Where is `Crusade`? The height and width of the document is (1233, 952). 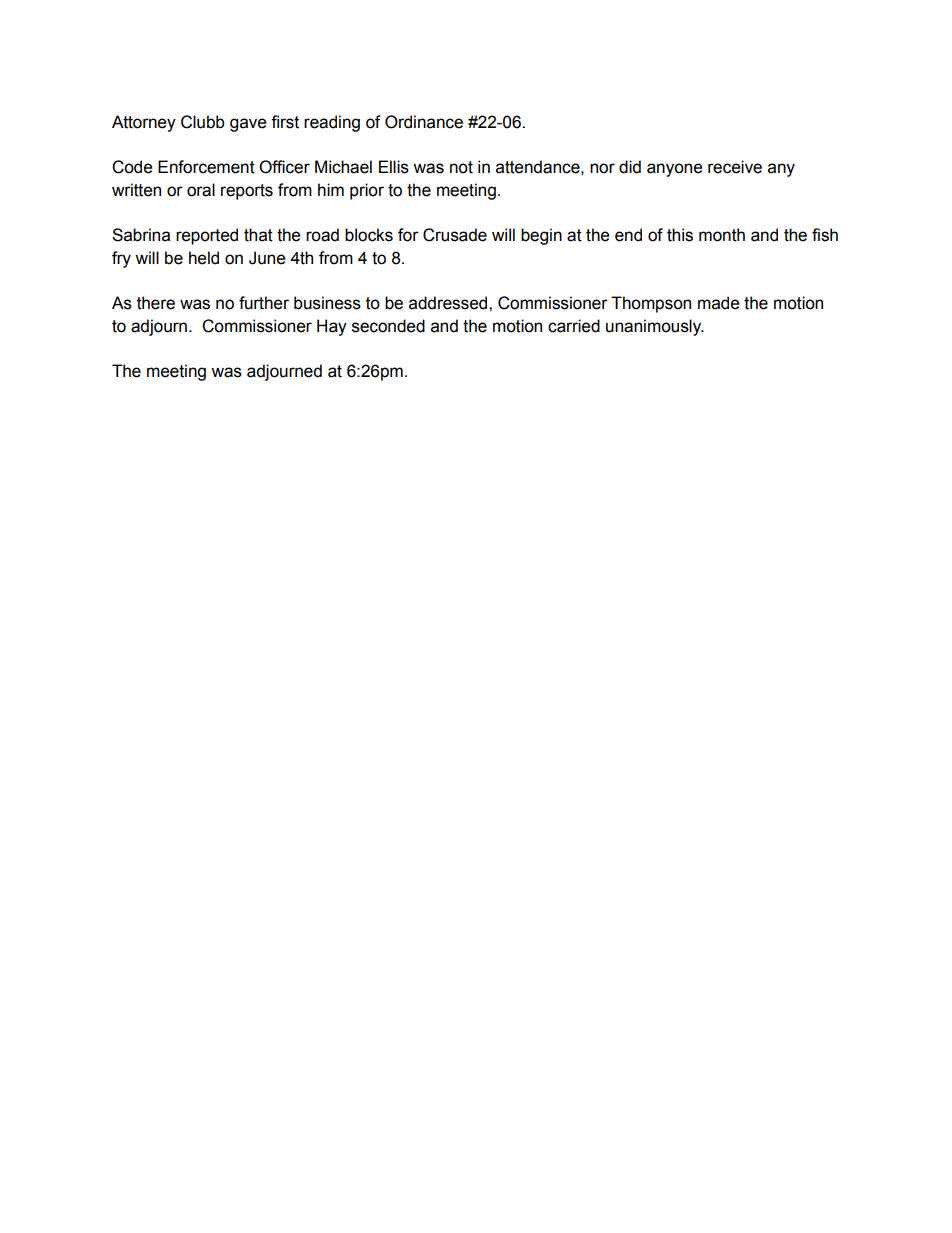
Crusade is located at coordinates (455, 235).
